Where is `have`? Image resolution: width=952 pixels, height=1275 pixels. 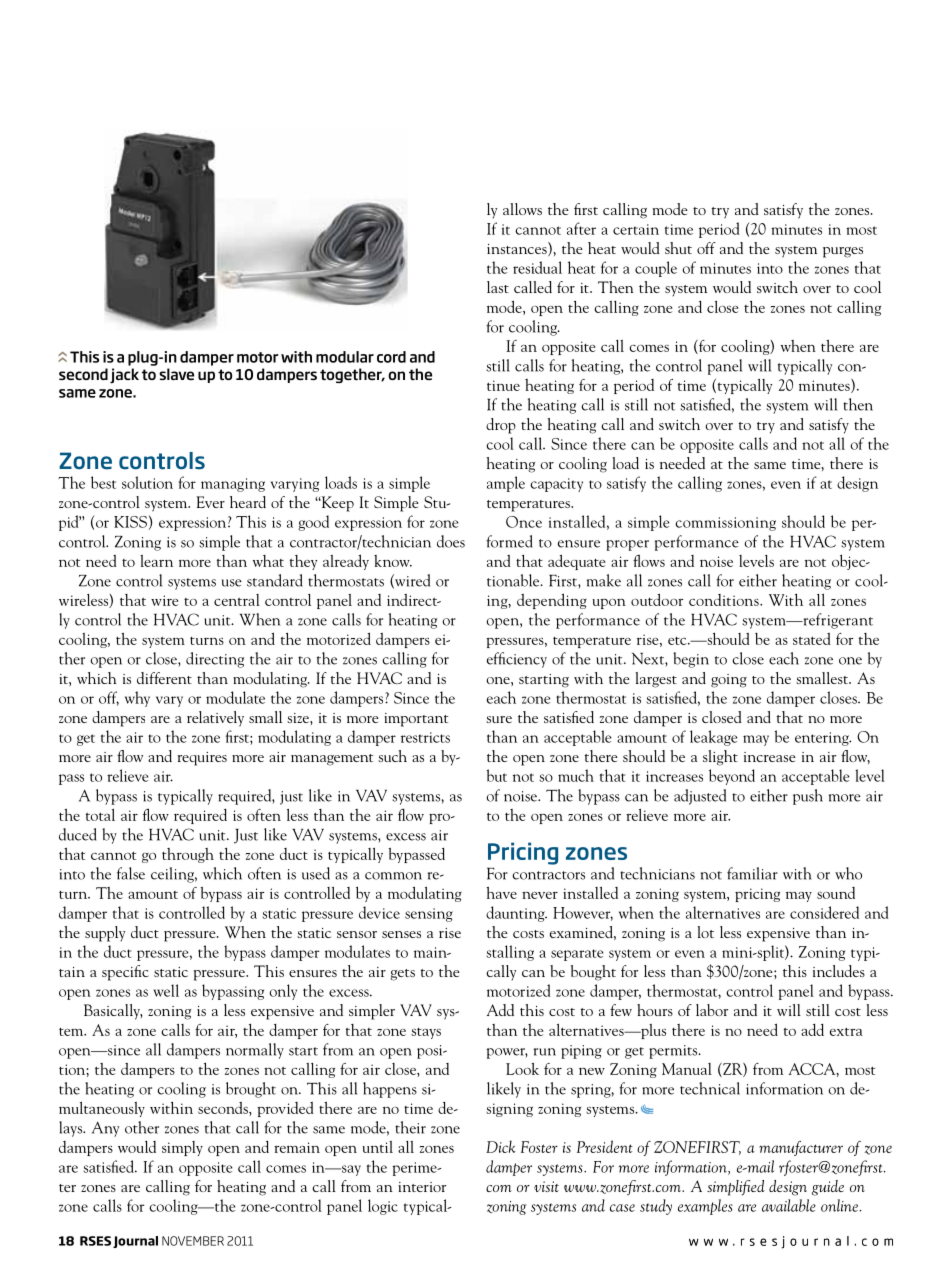
have is located at coordinates (501, 892).
